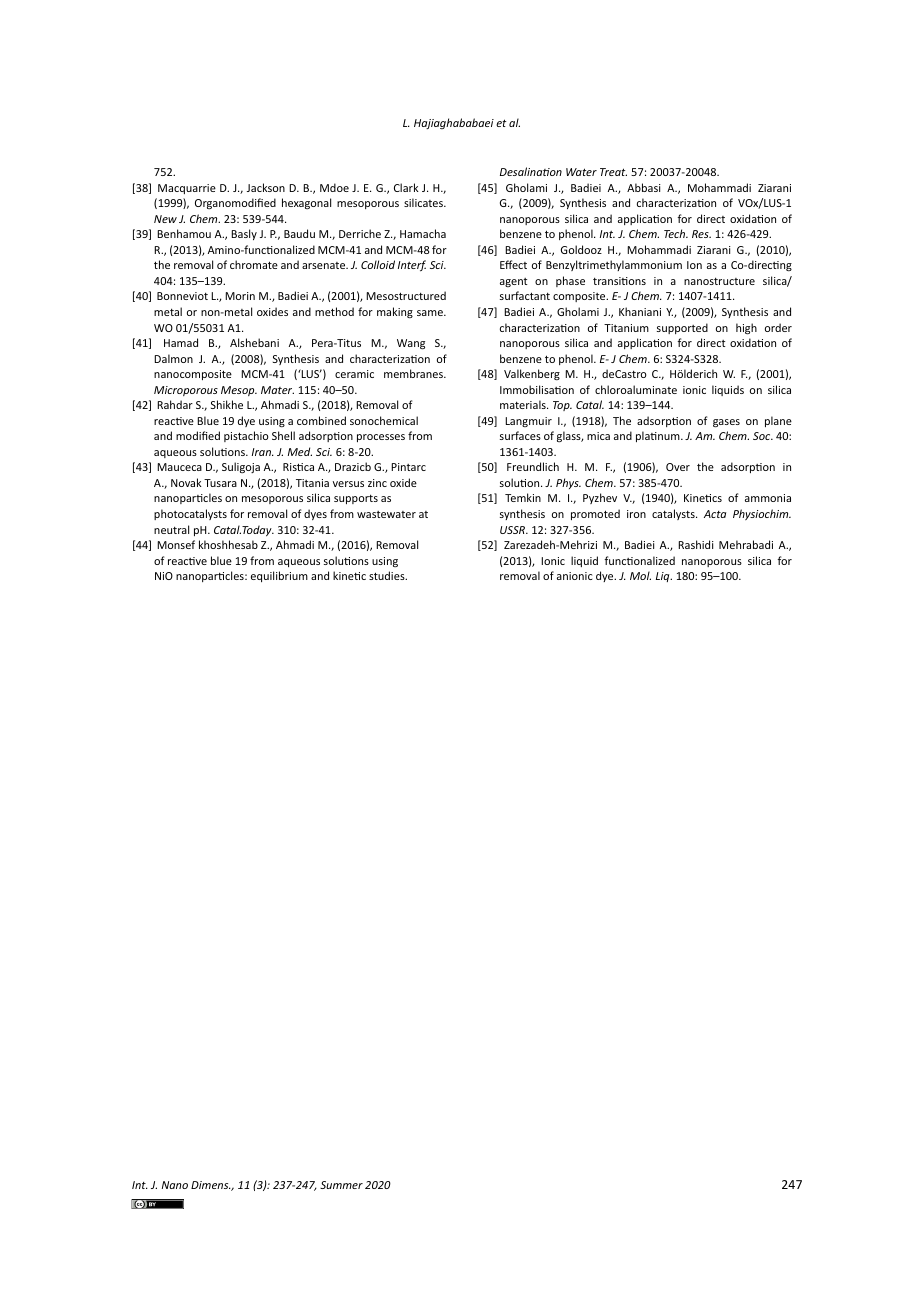 The width and height of the screenshot is (924, 1308). I want to click on promoted, so click(595, 514).
